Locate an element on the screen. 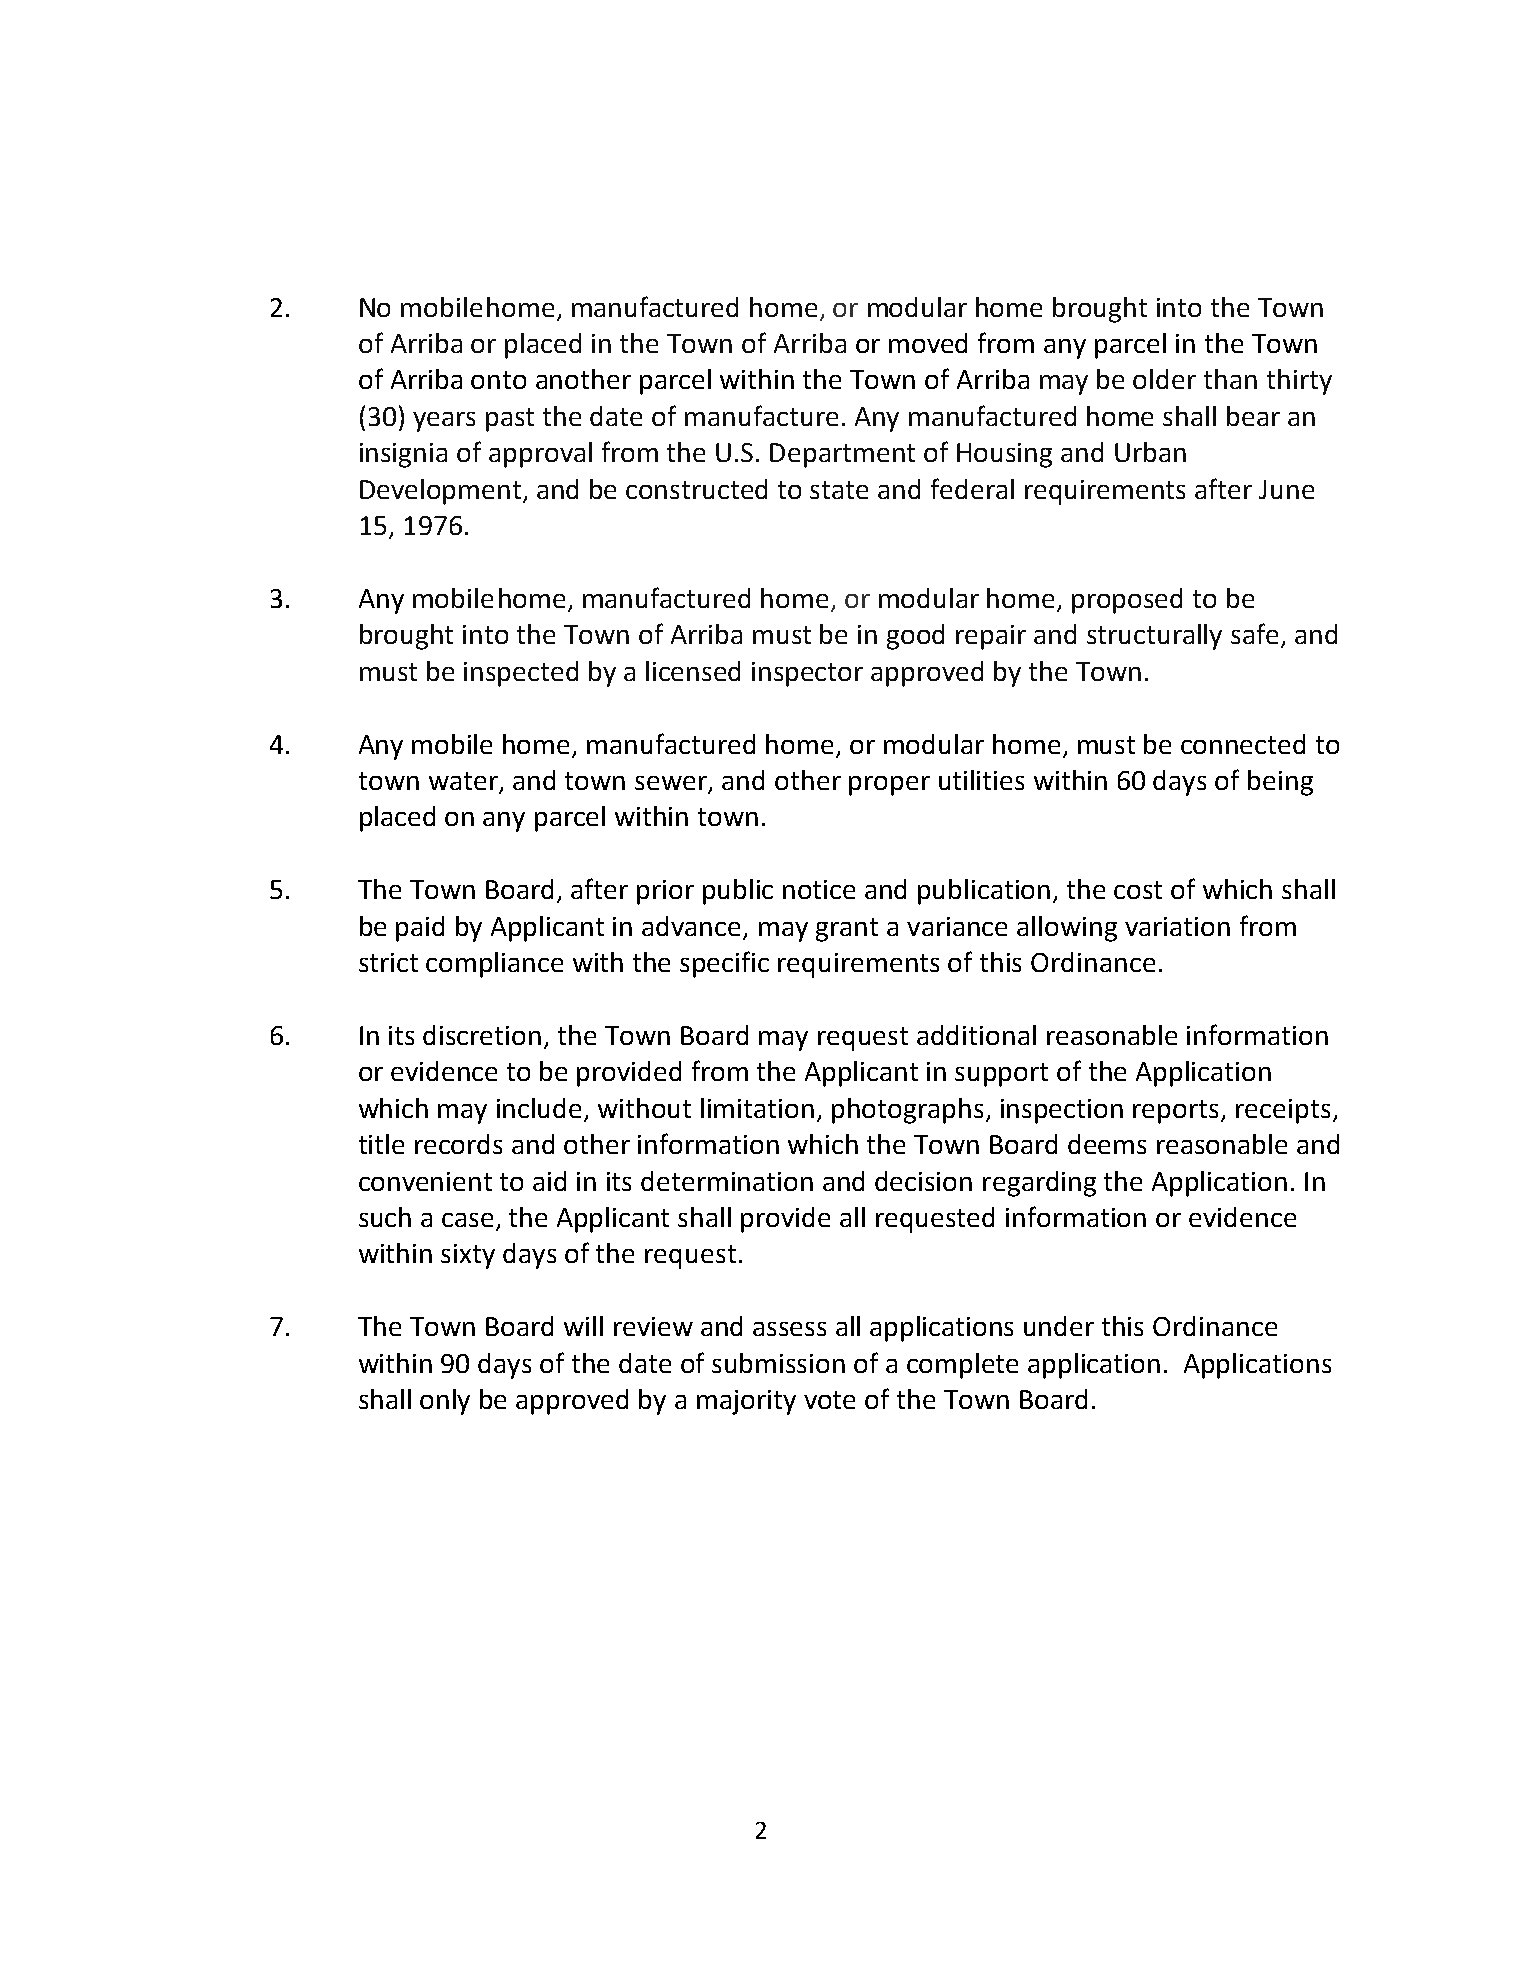 The width and height of the screenshot is (1522, 1969). only is located at coordinates (445, 1402).
